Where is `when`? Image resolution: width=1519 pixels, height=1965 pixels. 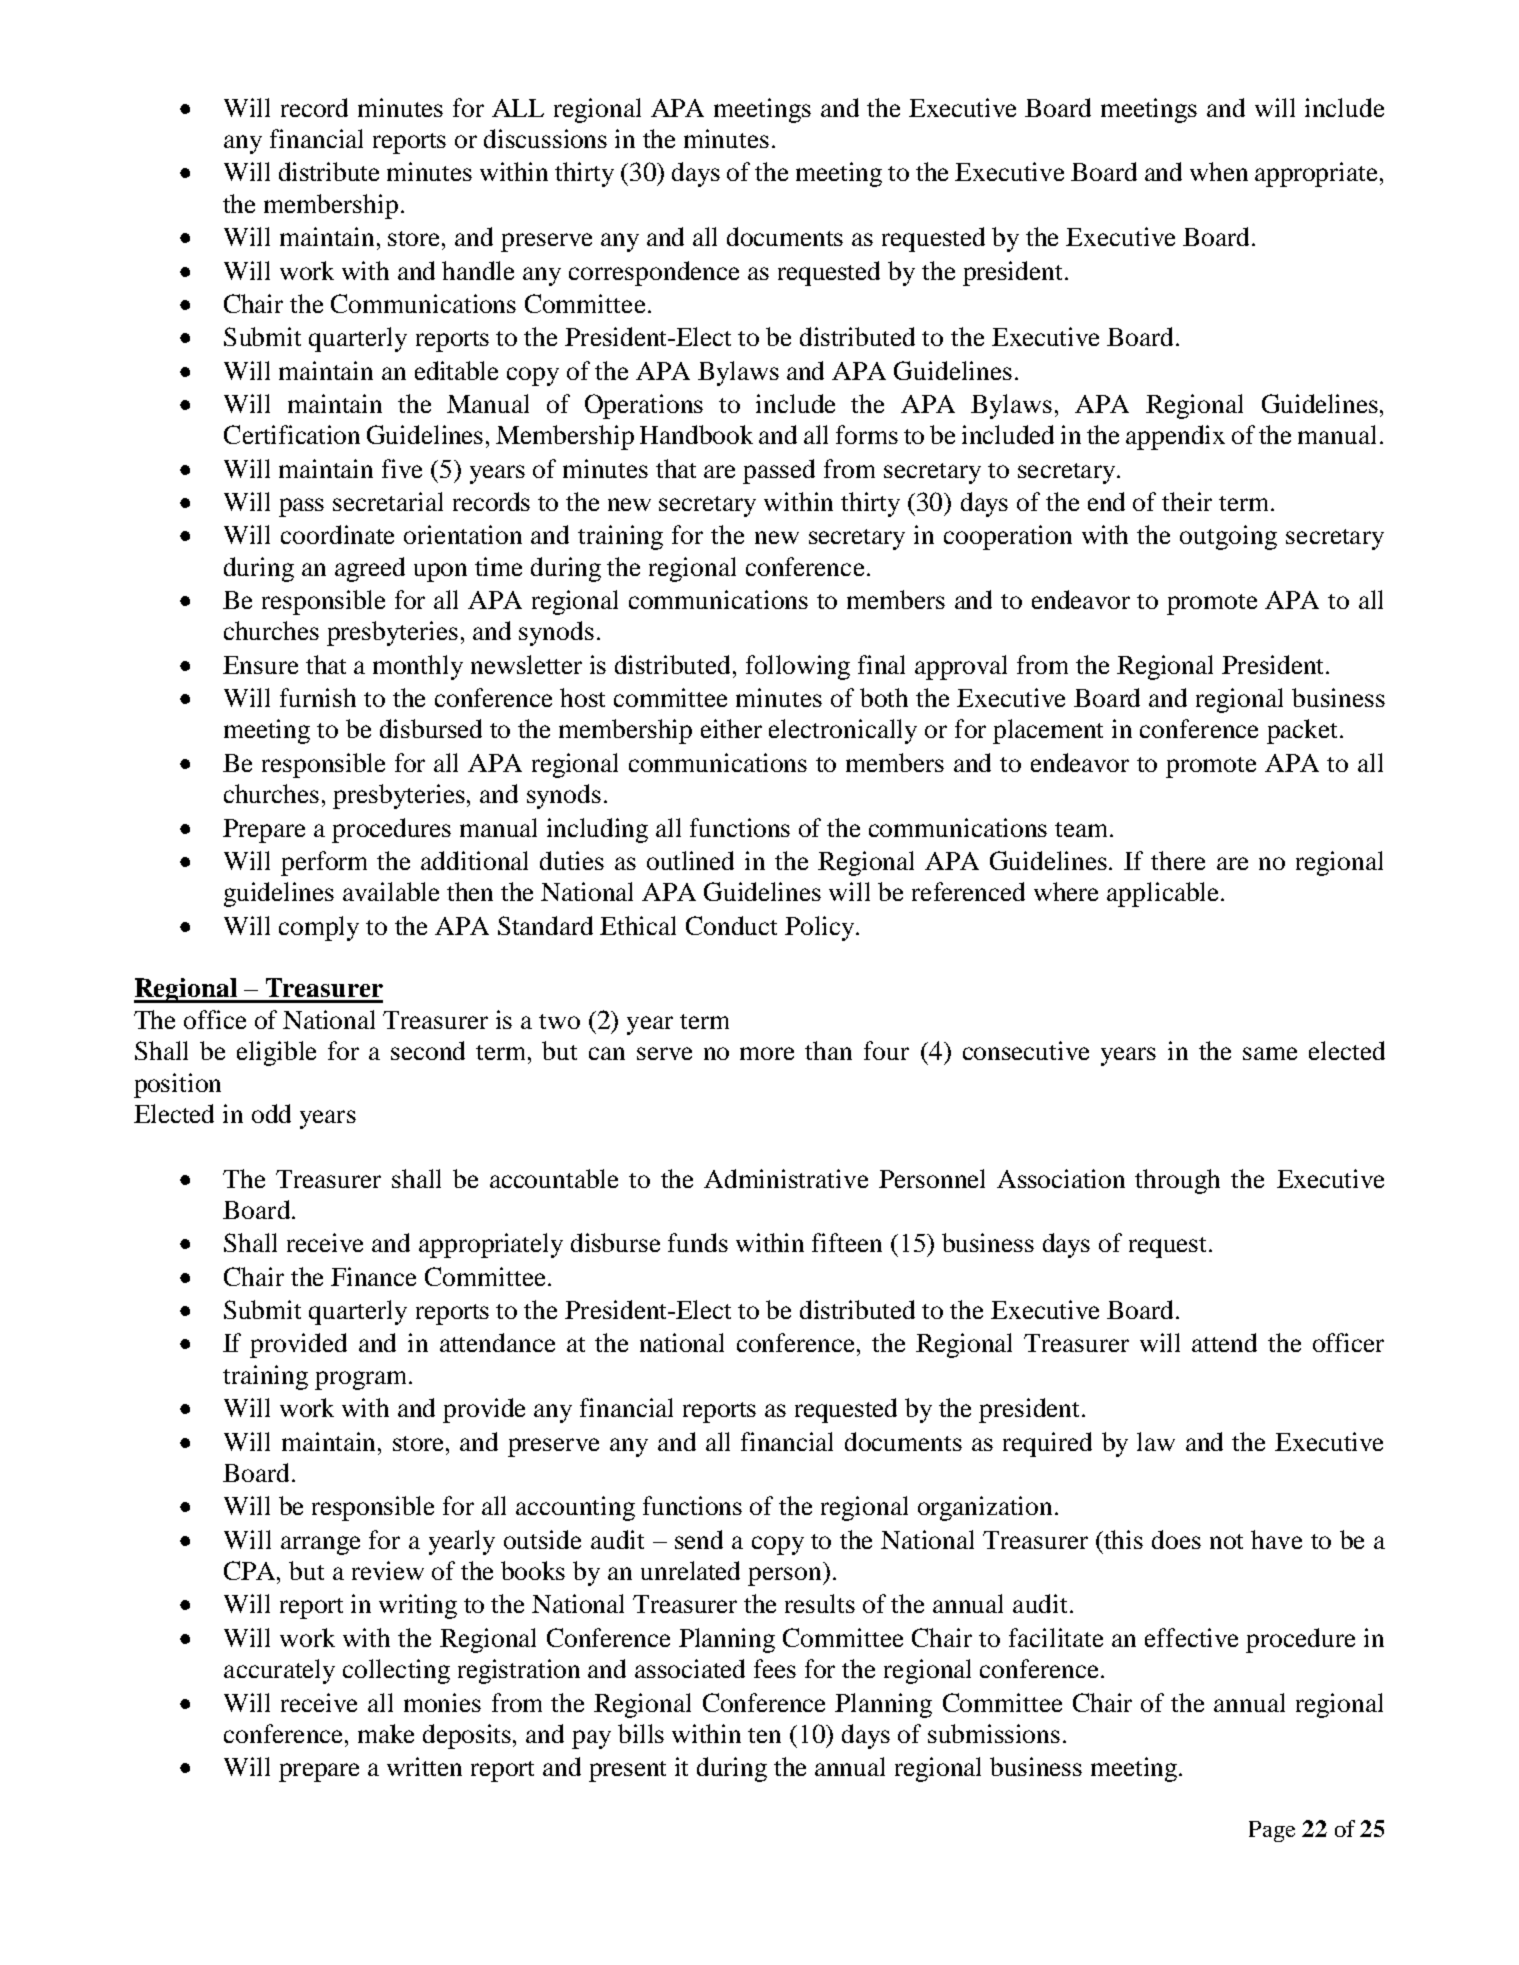 when is located at coordinates (1219, 171).
